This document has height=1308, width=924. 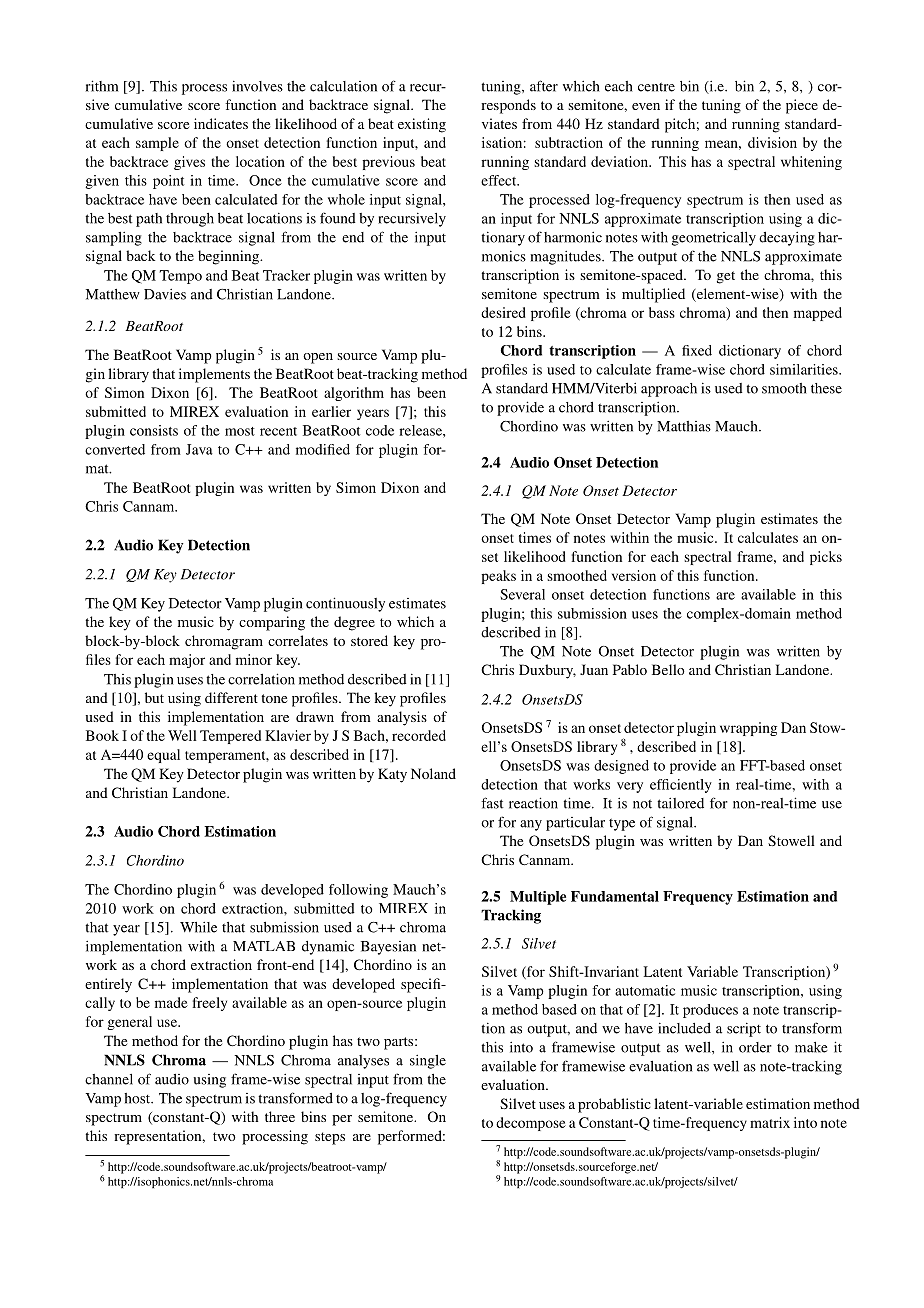 I want to click on division, so click(x=772, y=142).
